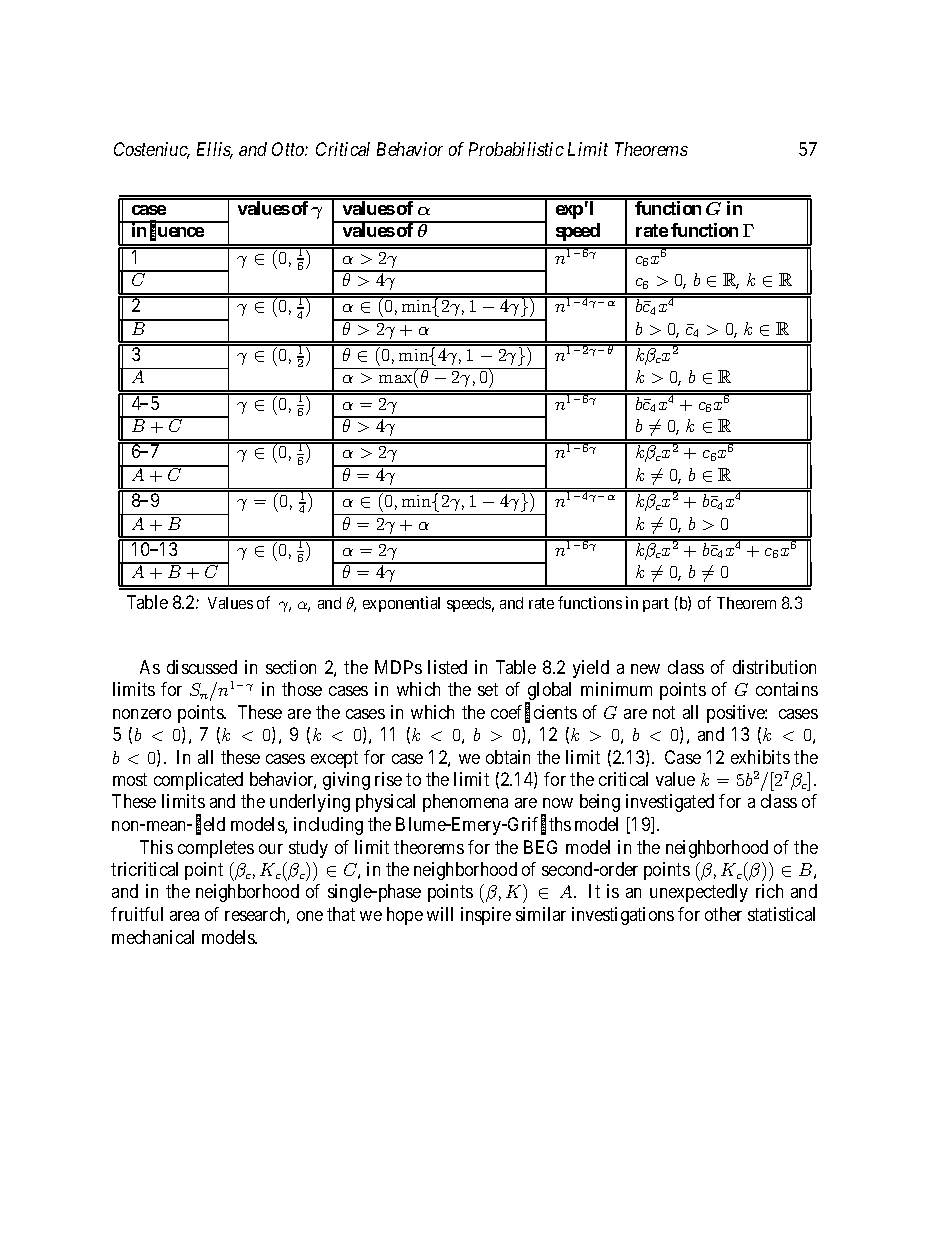 The width and height of the screenshot is (952, 1233). Describe the element at coordinates (184, 916) in the screenshot. I see `area` at that location.
